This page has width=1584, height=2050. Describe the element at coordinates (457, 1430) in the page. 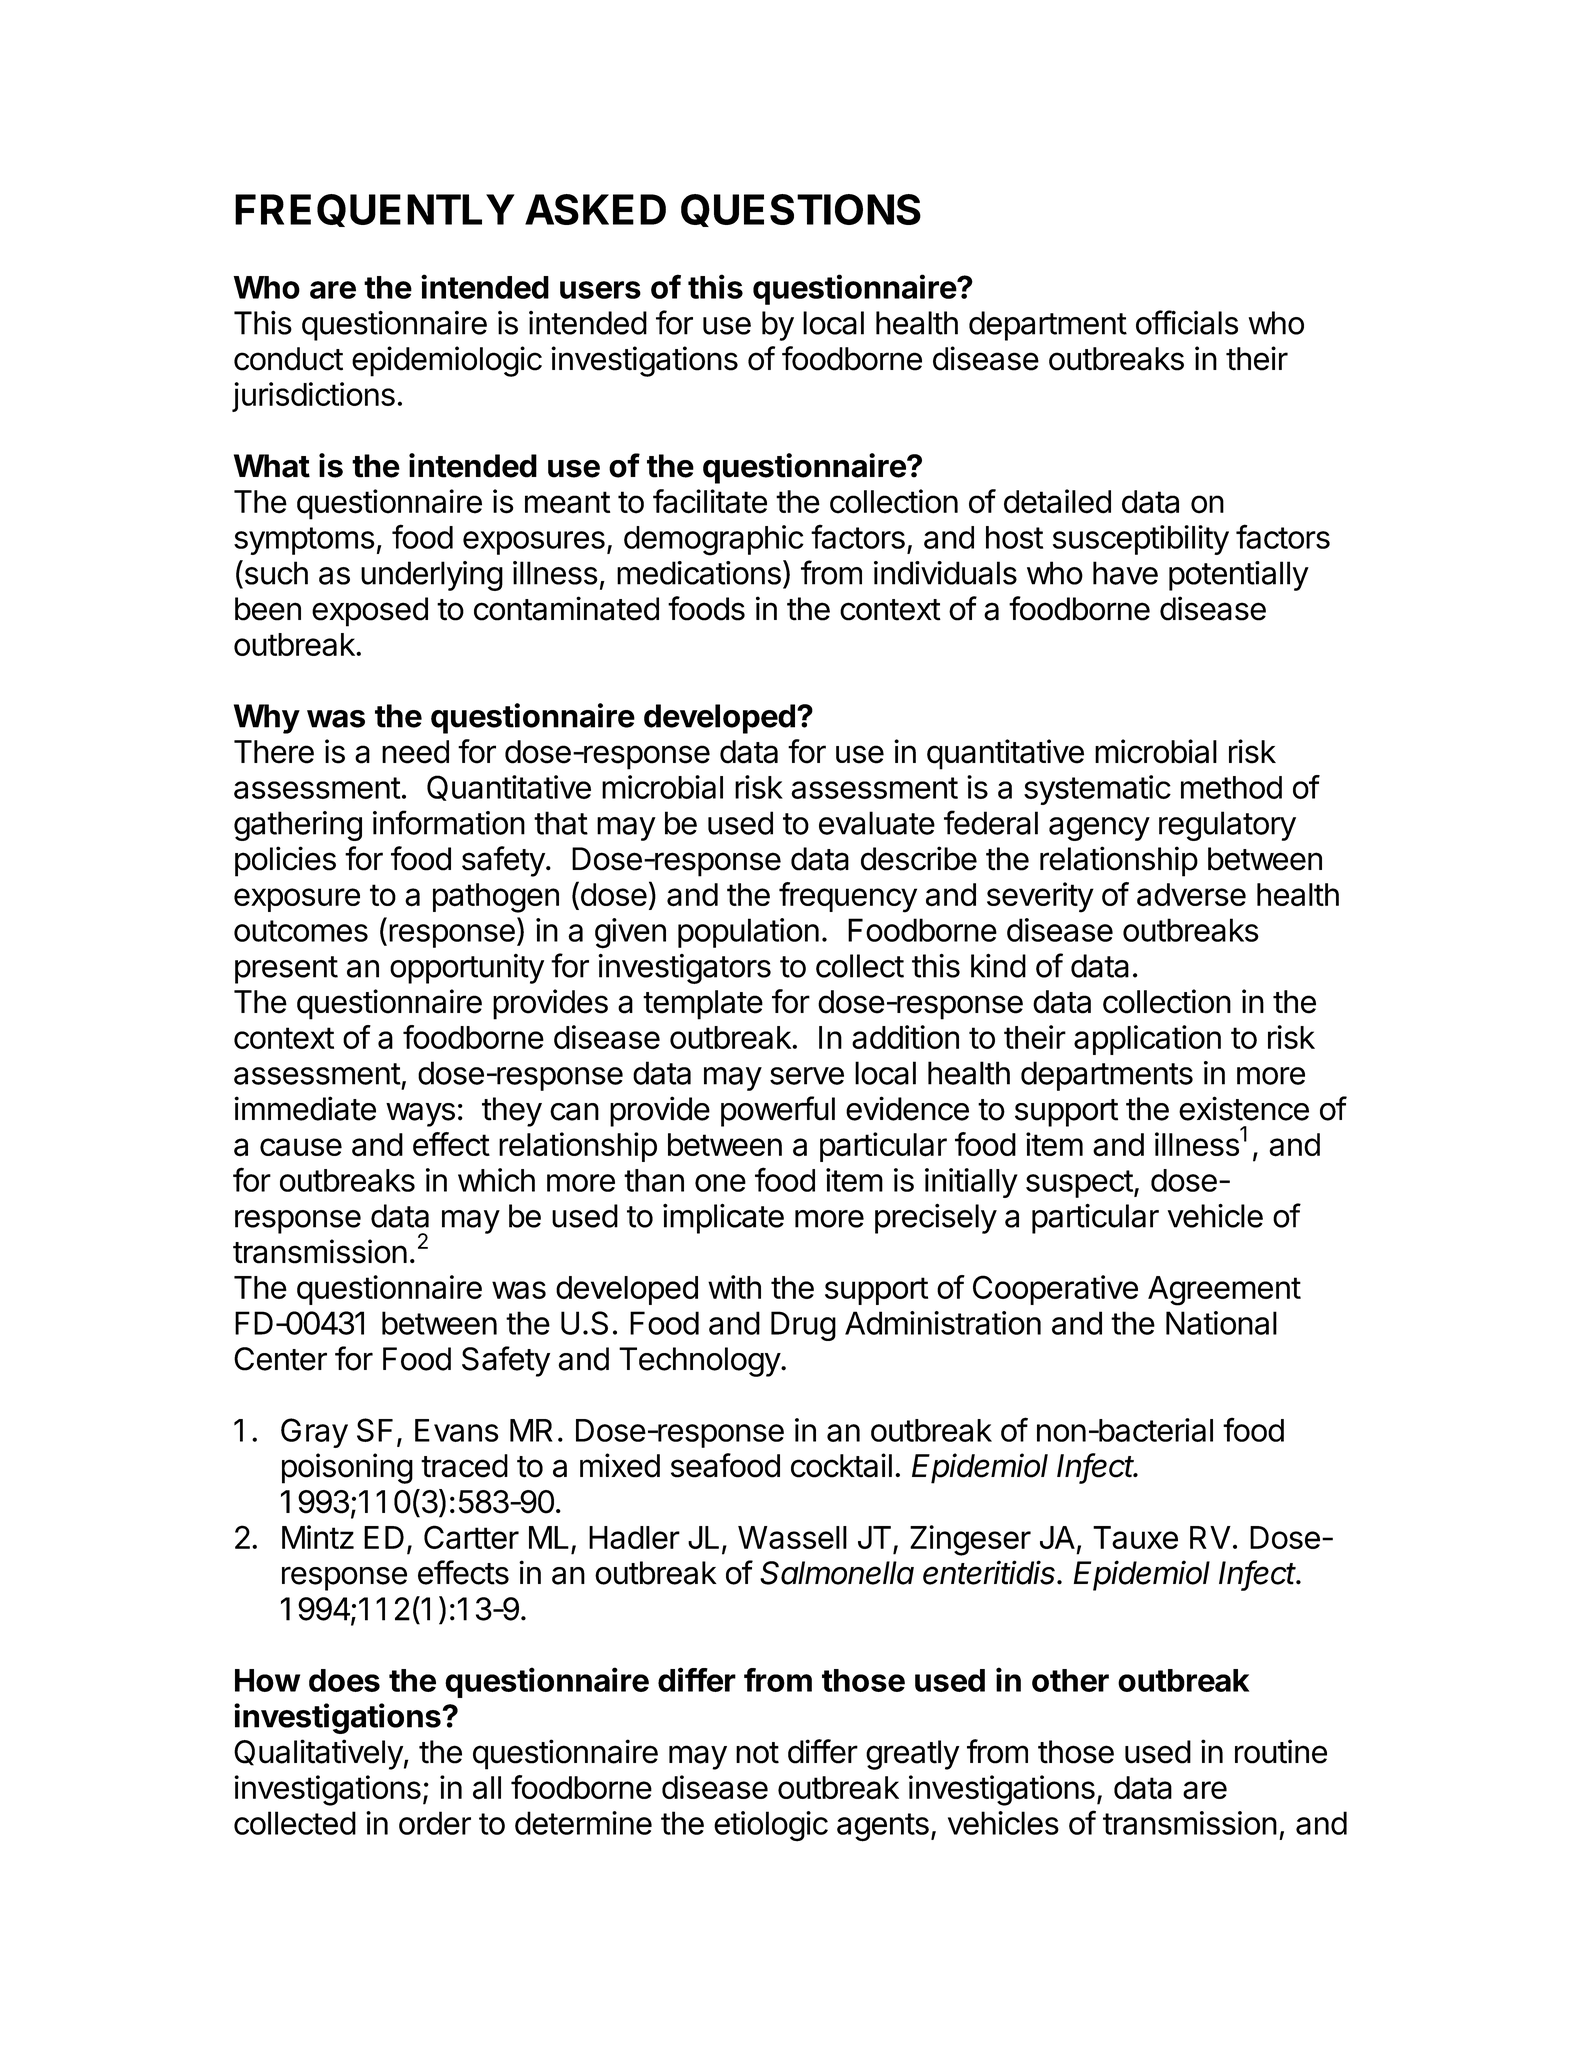

I see `Evans` at that location.
